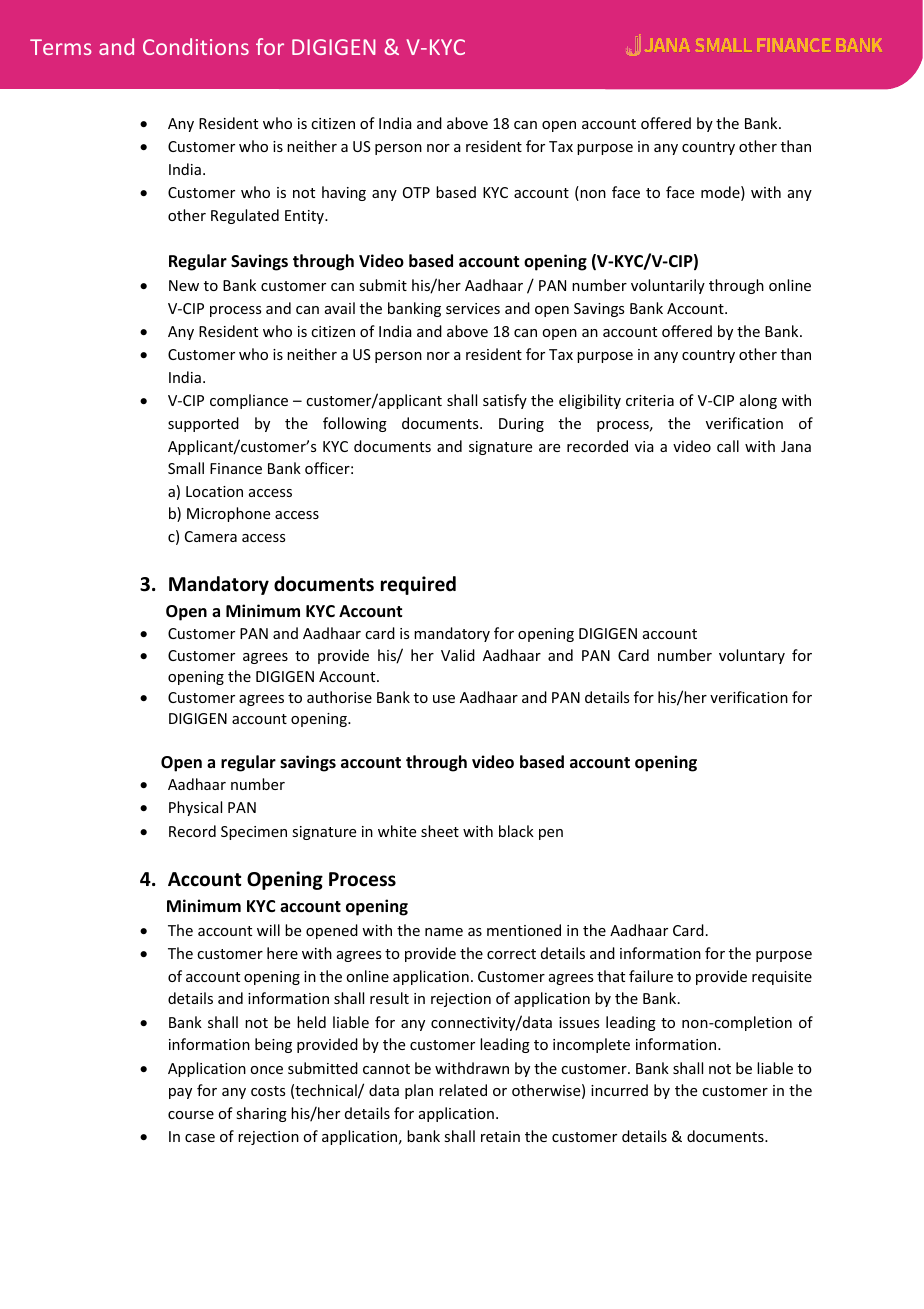 The width and height of the image is (924, 1309). I want to click on OTP, so click(416, 192).
